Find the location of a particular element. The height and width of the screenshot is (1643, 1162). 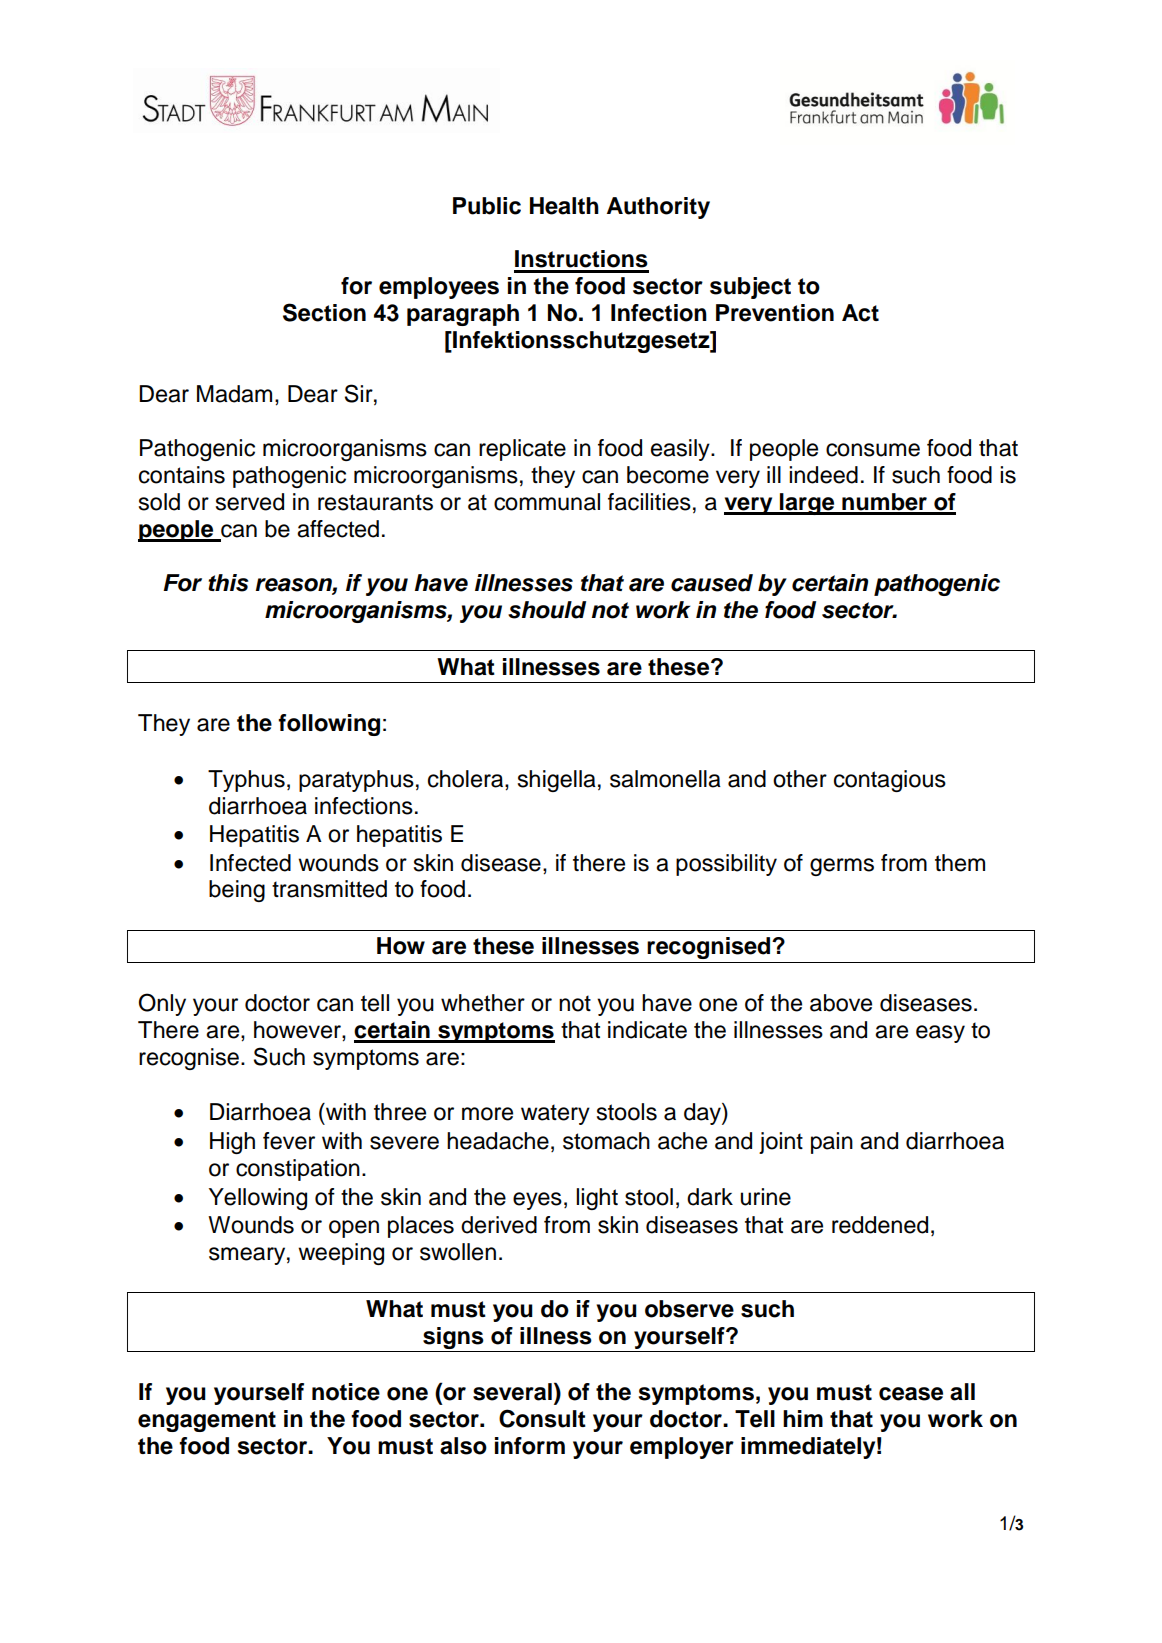

Infected is located at coordinates (250, 863).
